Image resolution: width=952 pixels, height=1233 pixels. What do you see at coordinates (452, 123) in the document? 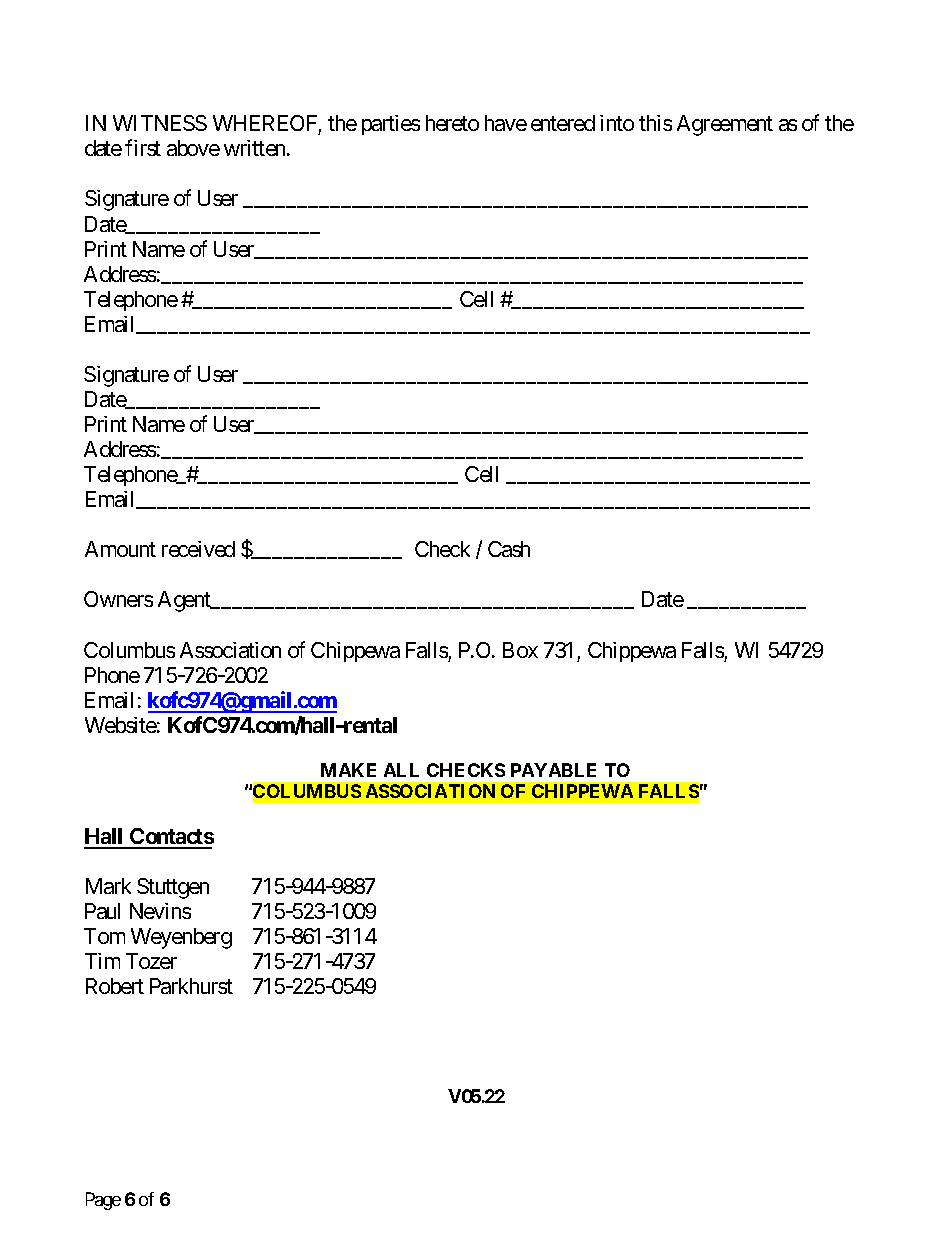
I see `hereto` at bounding box center [452, 123].
